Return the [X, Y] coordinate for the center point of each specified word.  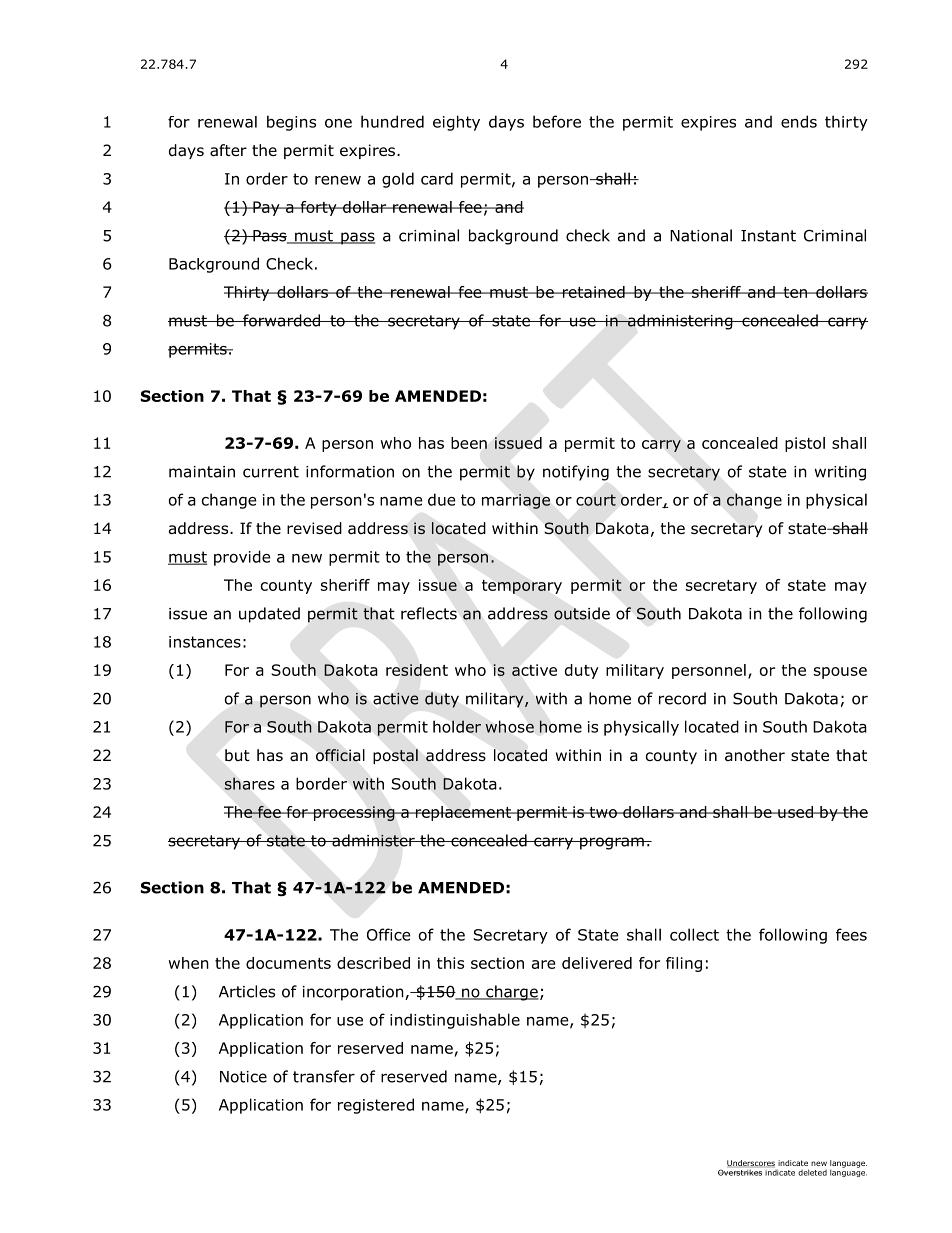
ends [799, 121]
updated [269, 615]
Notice [243, 1077]
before [557, 121]
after [228, 150]
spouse [840, 673]
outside [582, 613]
